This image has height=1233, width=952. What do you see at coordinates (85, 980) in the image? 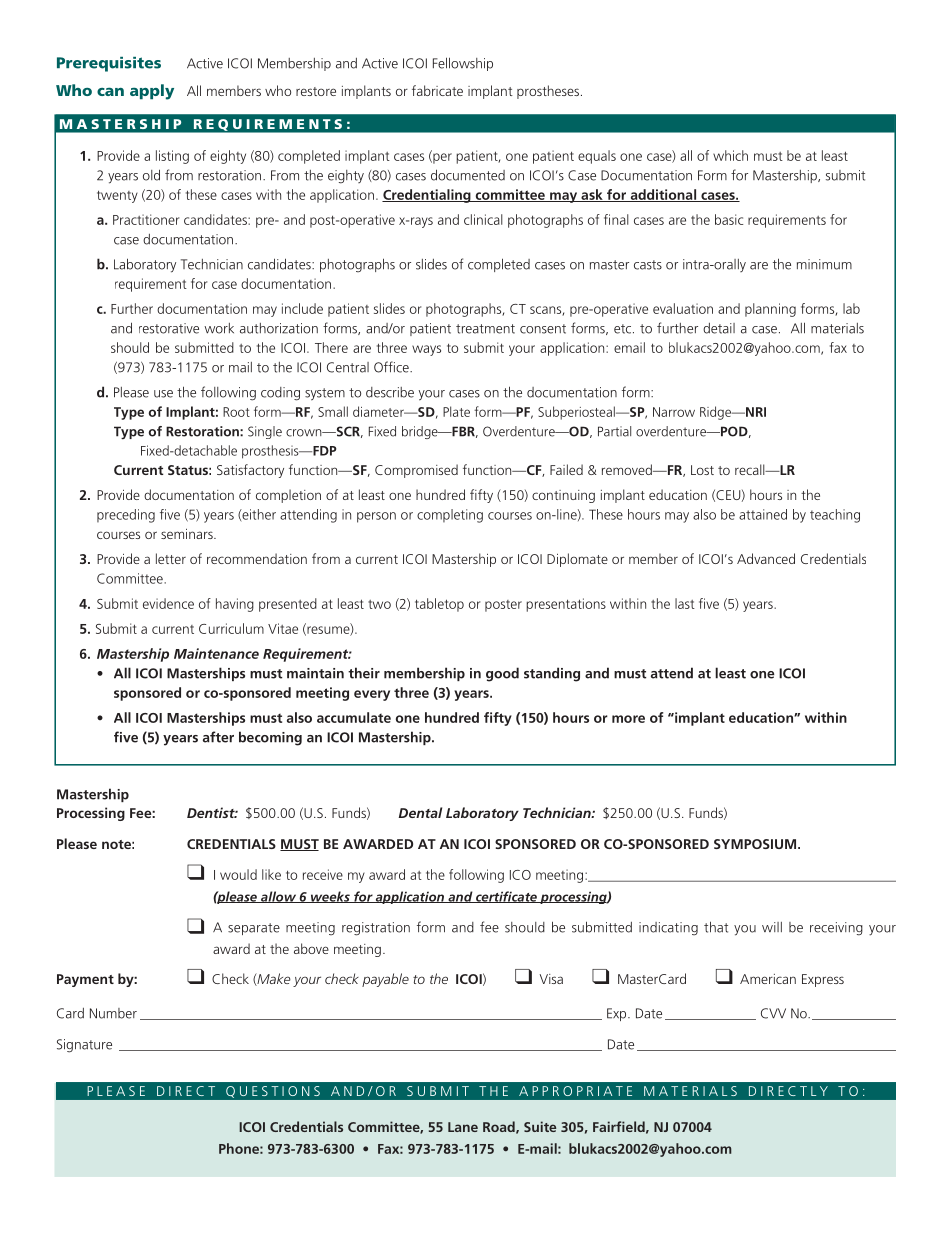
I see `Payment` at bounding box center [85, 980].
